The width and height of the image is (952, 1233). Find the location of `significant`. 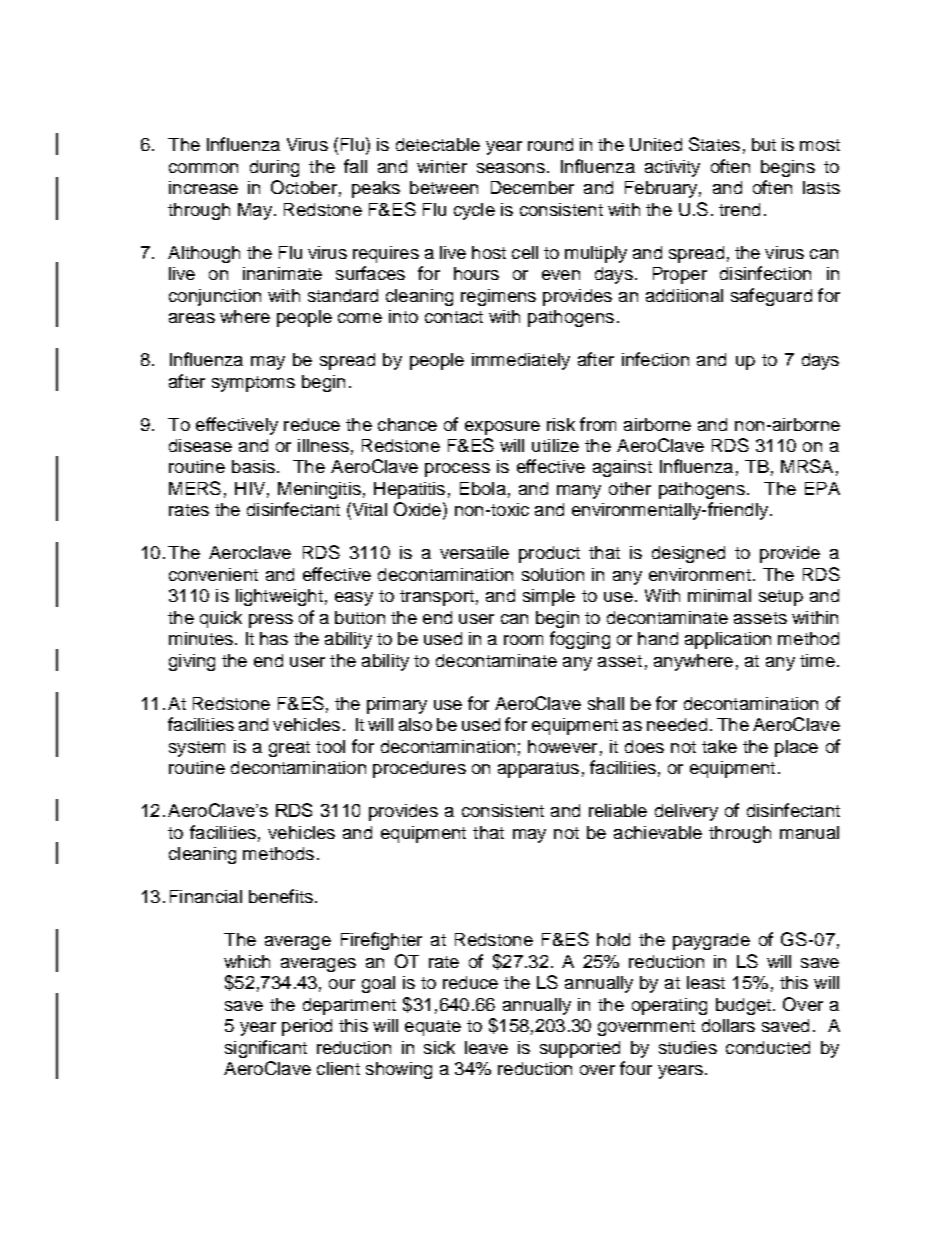

significant is located at coordinates (266, 1049).
